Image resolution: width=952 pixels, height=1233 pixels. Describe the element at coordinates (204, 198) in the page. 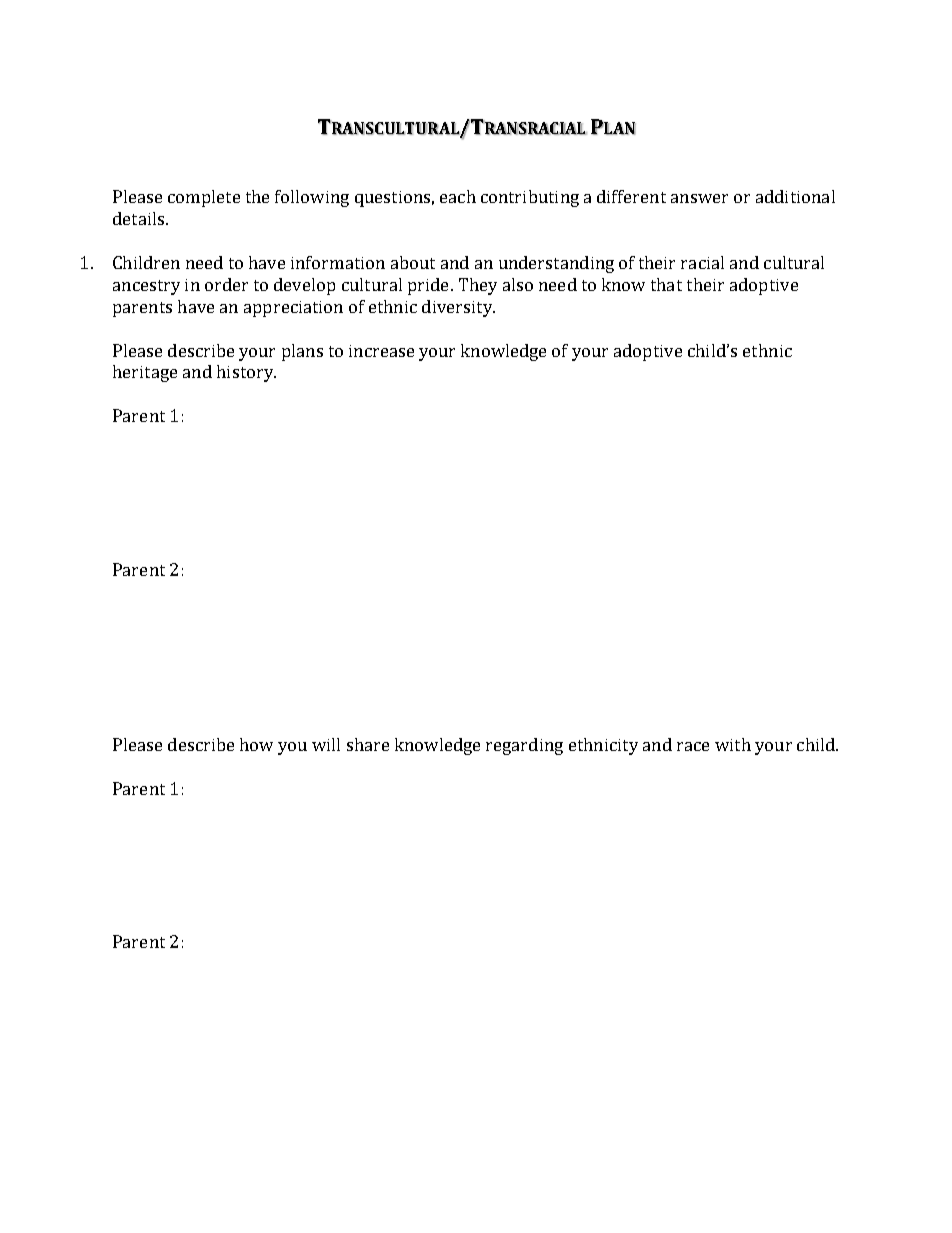

I see `complete` at that location.
